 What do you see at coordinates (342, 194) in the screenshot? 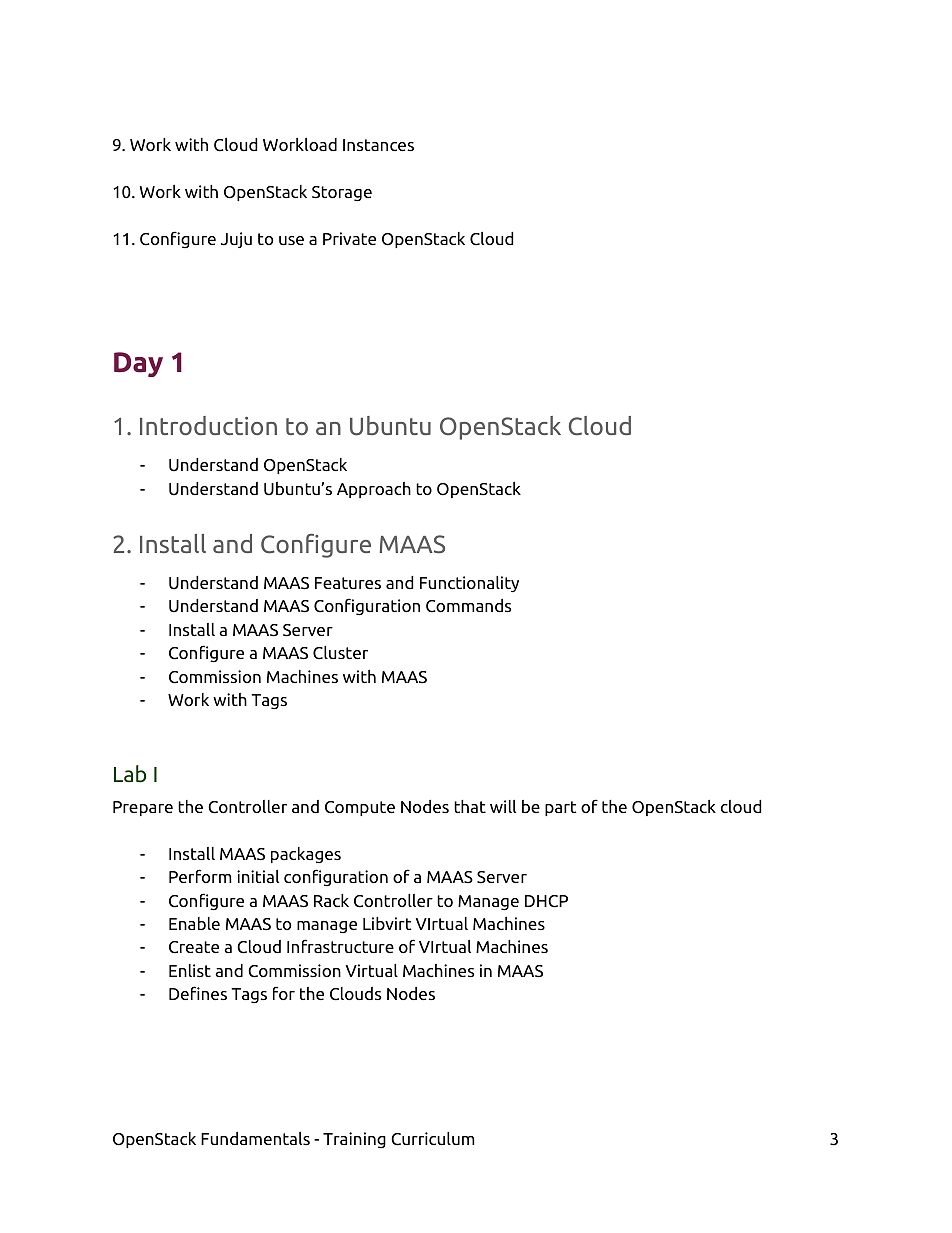
I see `Storage` at bounding box center [342, 194].
